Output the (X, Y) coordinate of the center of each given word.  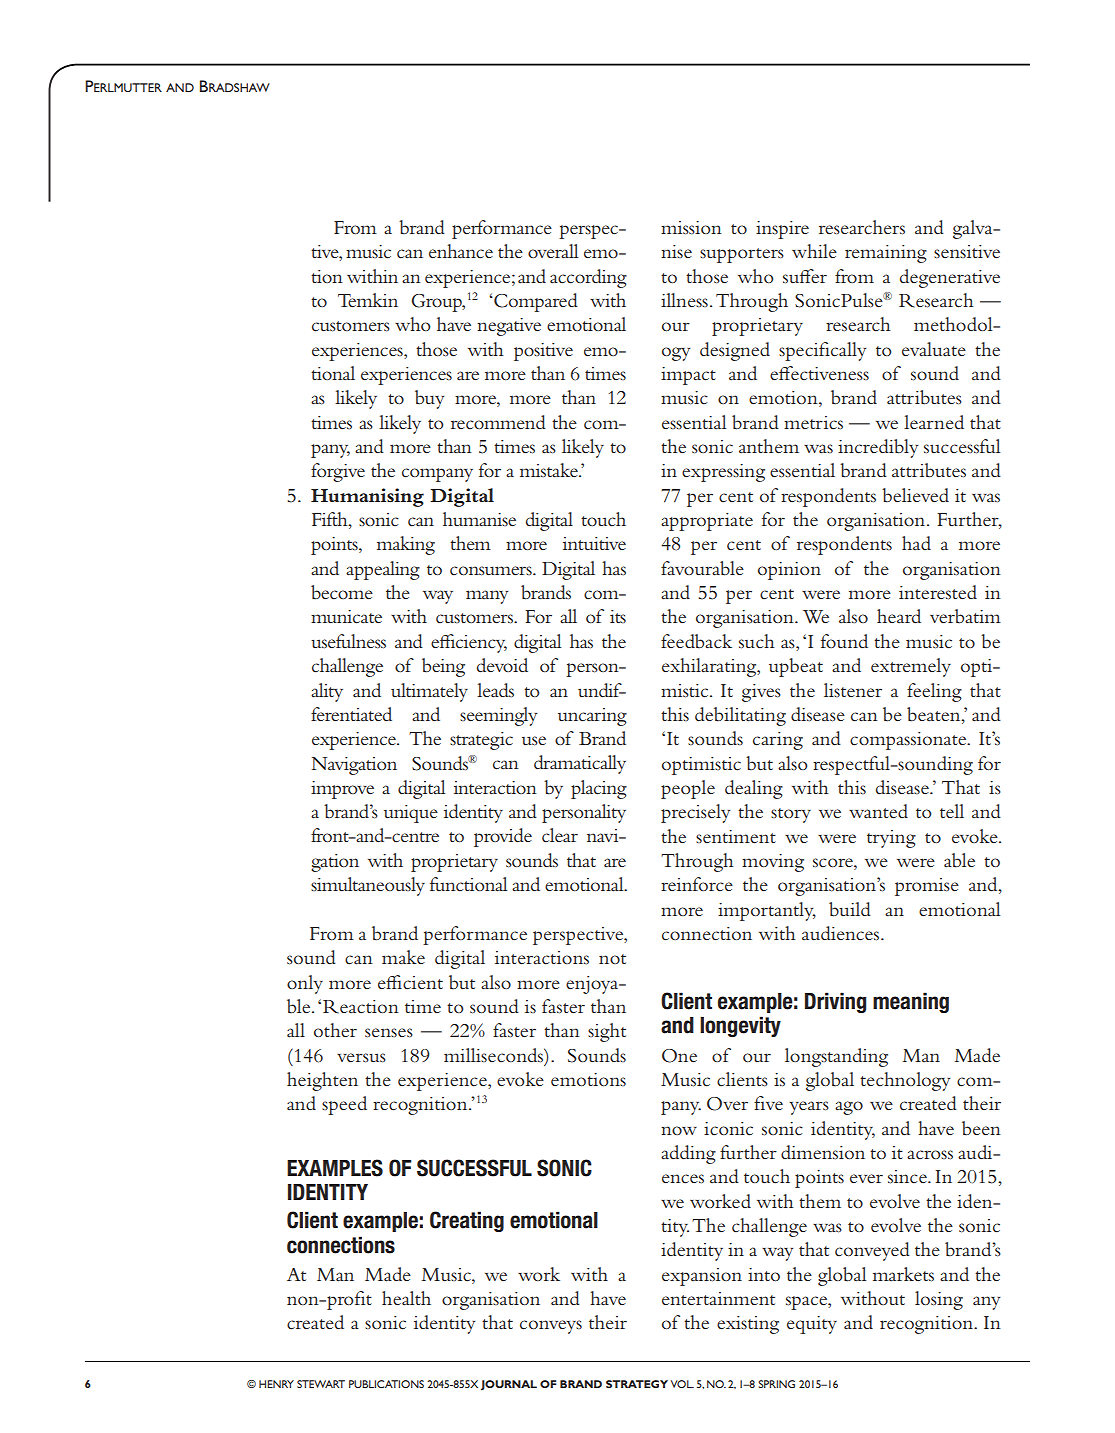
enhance (461, 251)
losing (939, 1300)
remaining (886, 254)
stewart (321, 1384)
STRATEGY (637, 1384)
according (588, 278)
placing (599, 789)
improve (342, 790)
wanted (878, 811)
